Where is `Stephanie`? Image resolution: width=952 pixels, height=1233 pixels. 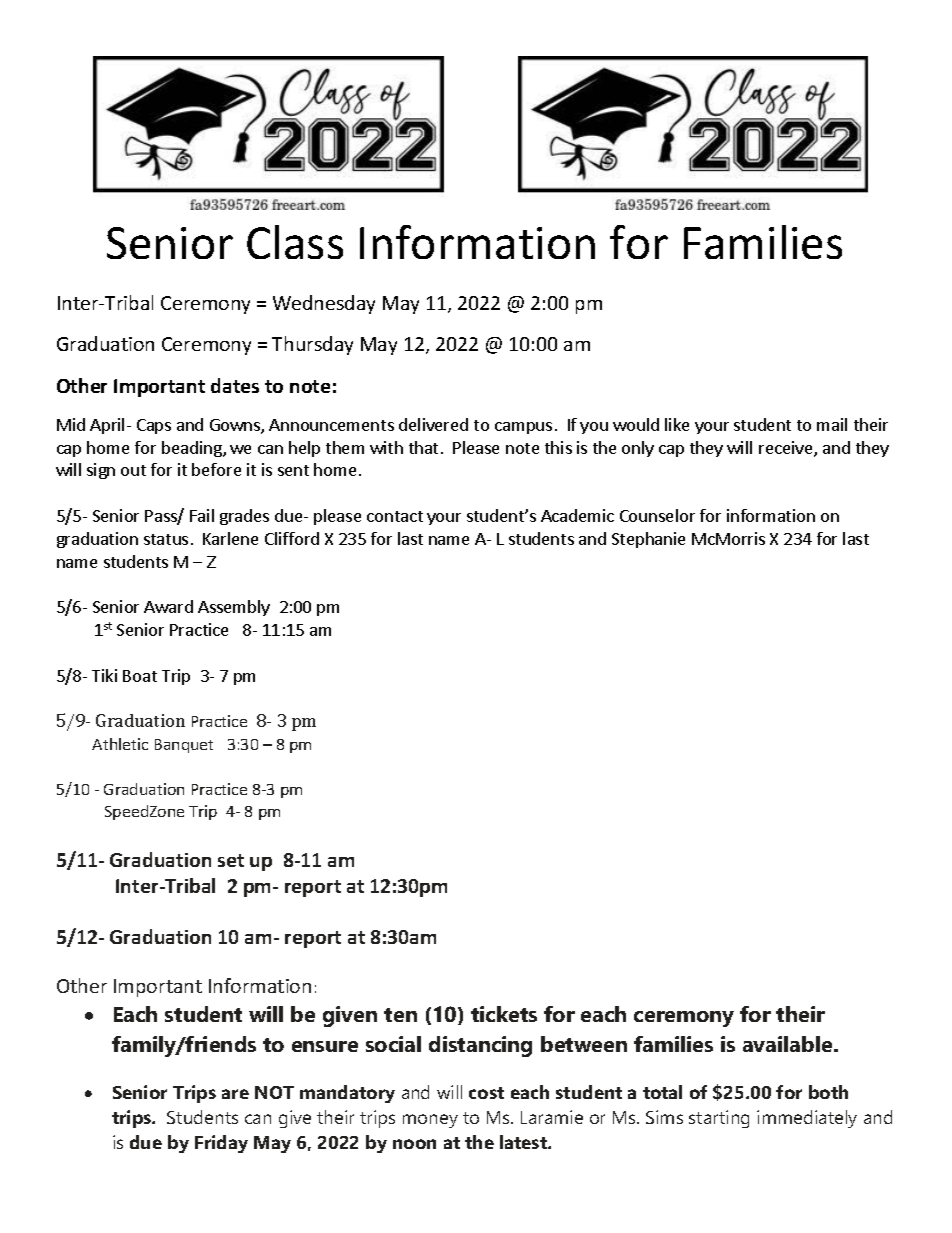 Stephanie is located at coordinates (648, 540).
